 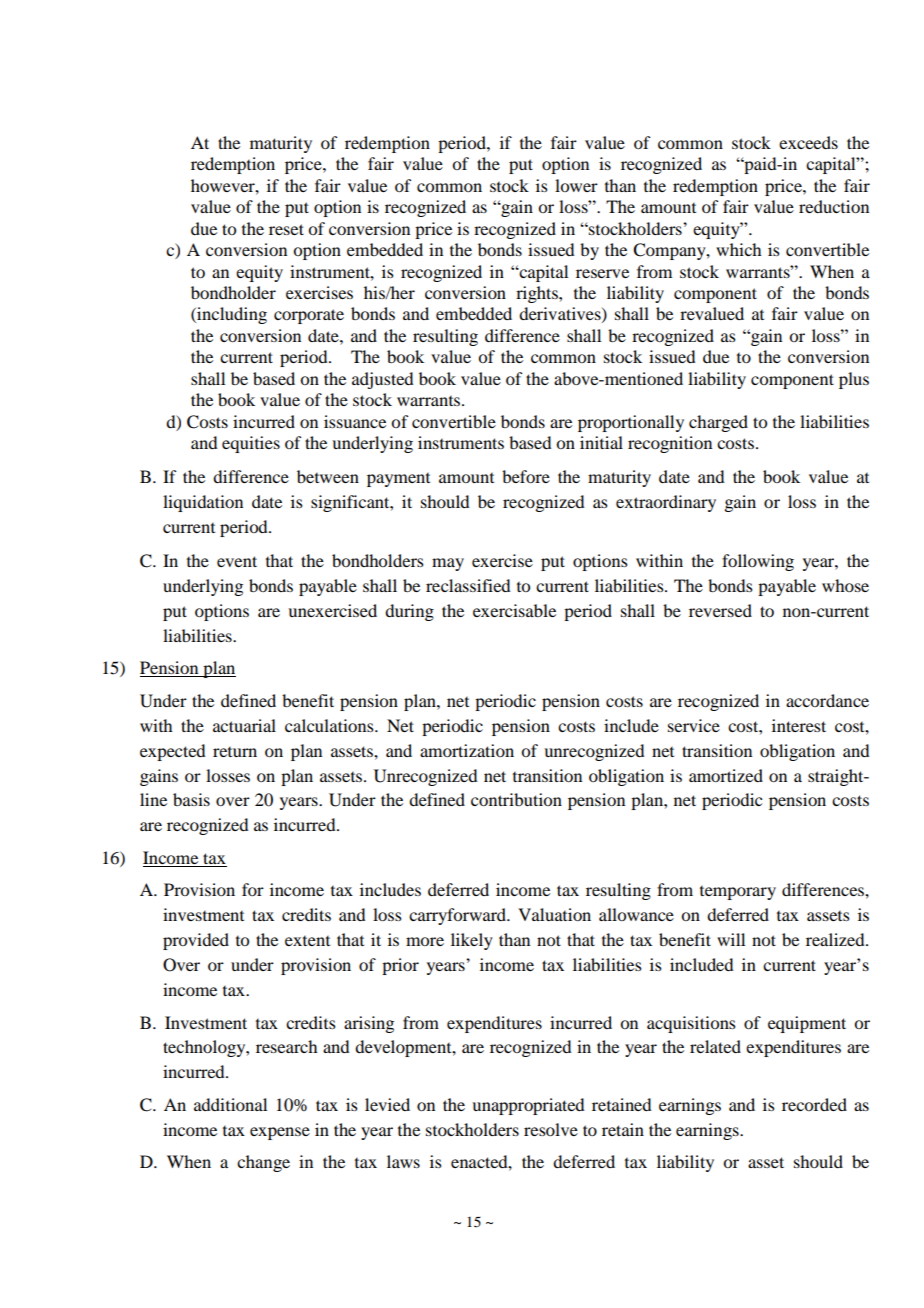 I want to click on temporary, so click(x=738, y=893).
